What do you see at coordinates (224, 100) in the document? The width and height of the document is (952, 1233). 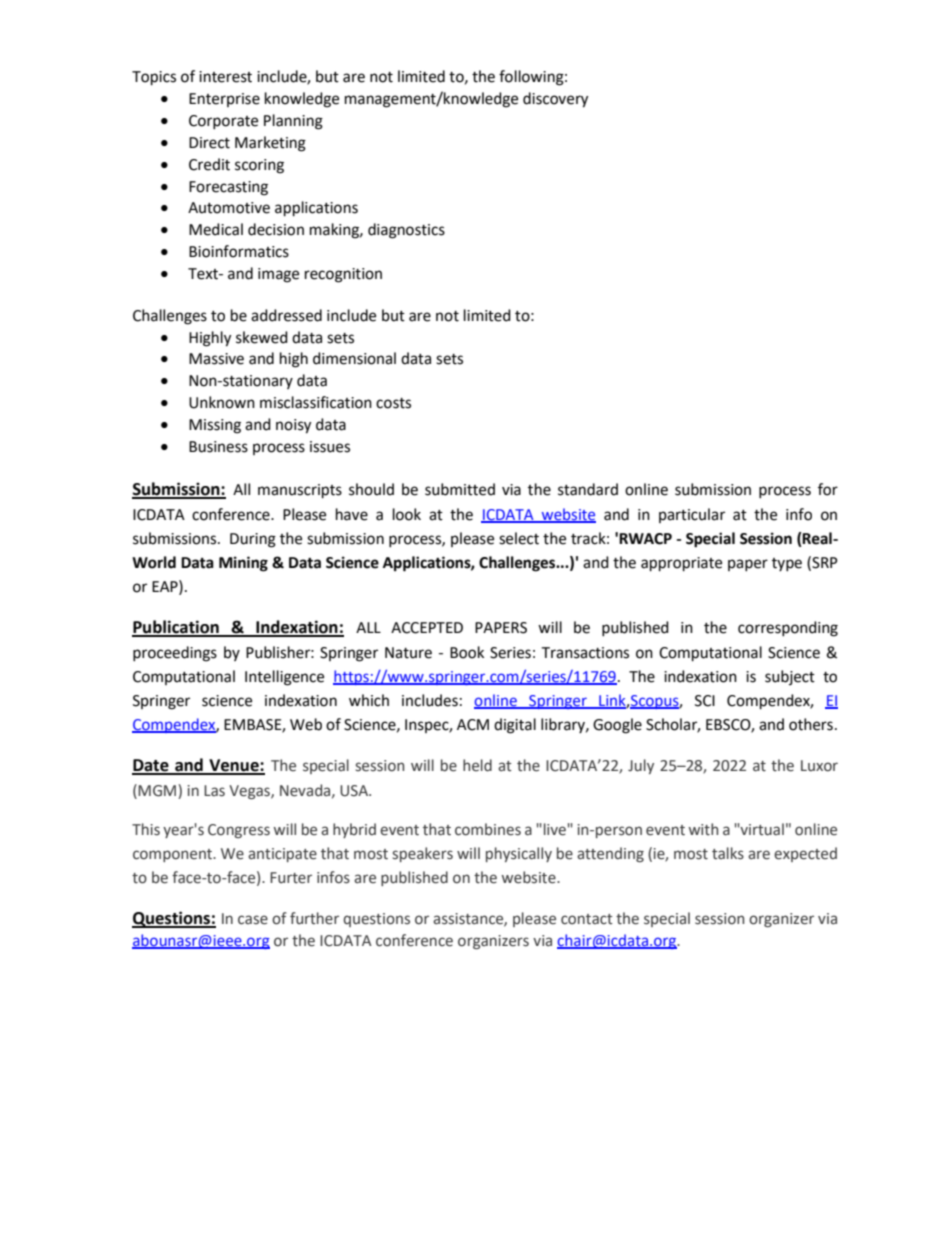 I see `Enterprise` at bounding box center [224, 100].
